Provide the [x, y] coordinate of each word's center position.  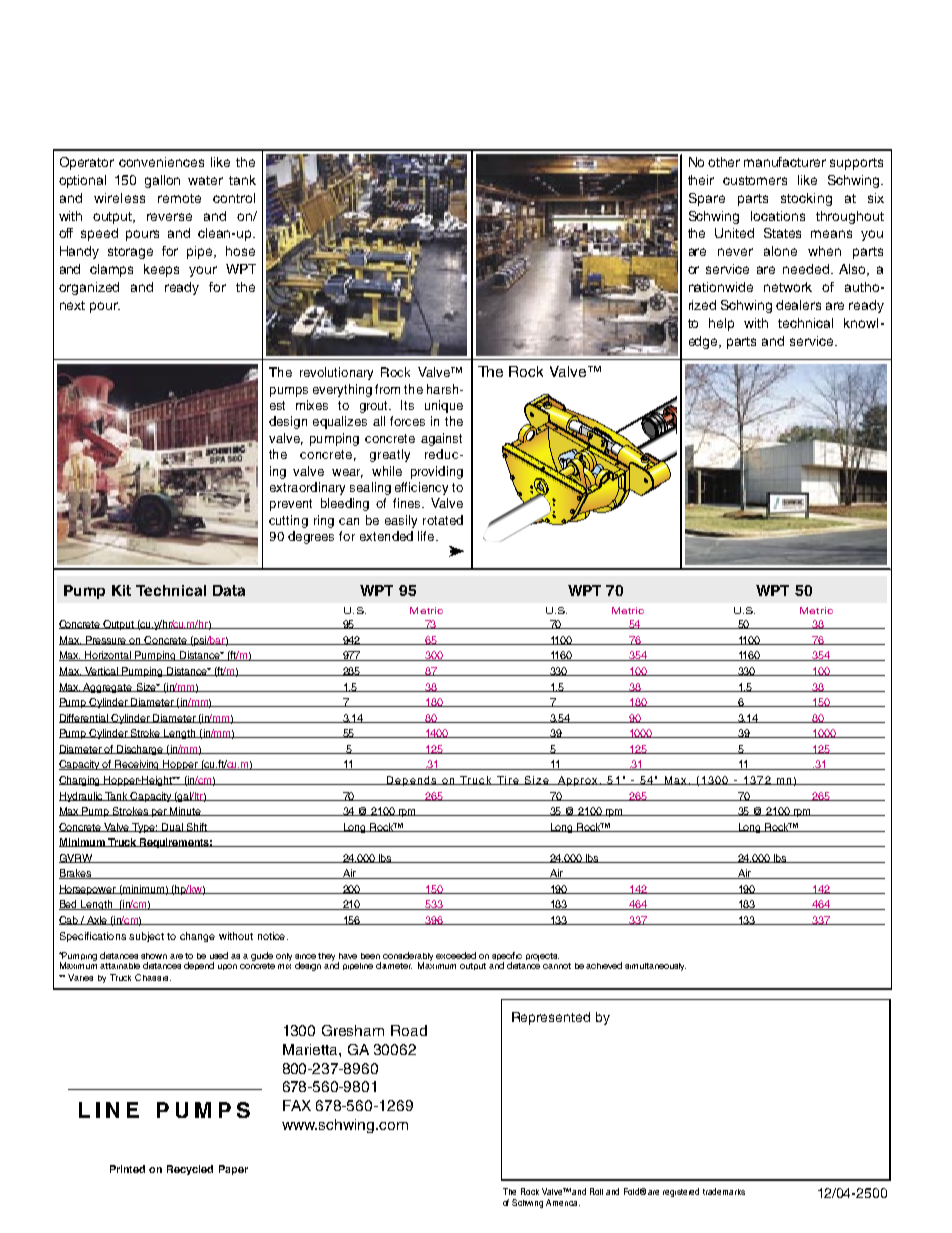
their [701, 180]
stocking [806, 199]
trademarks [724, 1191]
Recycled [190, 1170]
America [563, 1202]
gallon [162, 181]
